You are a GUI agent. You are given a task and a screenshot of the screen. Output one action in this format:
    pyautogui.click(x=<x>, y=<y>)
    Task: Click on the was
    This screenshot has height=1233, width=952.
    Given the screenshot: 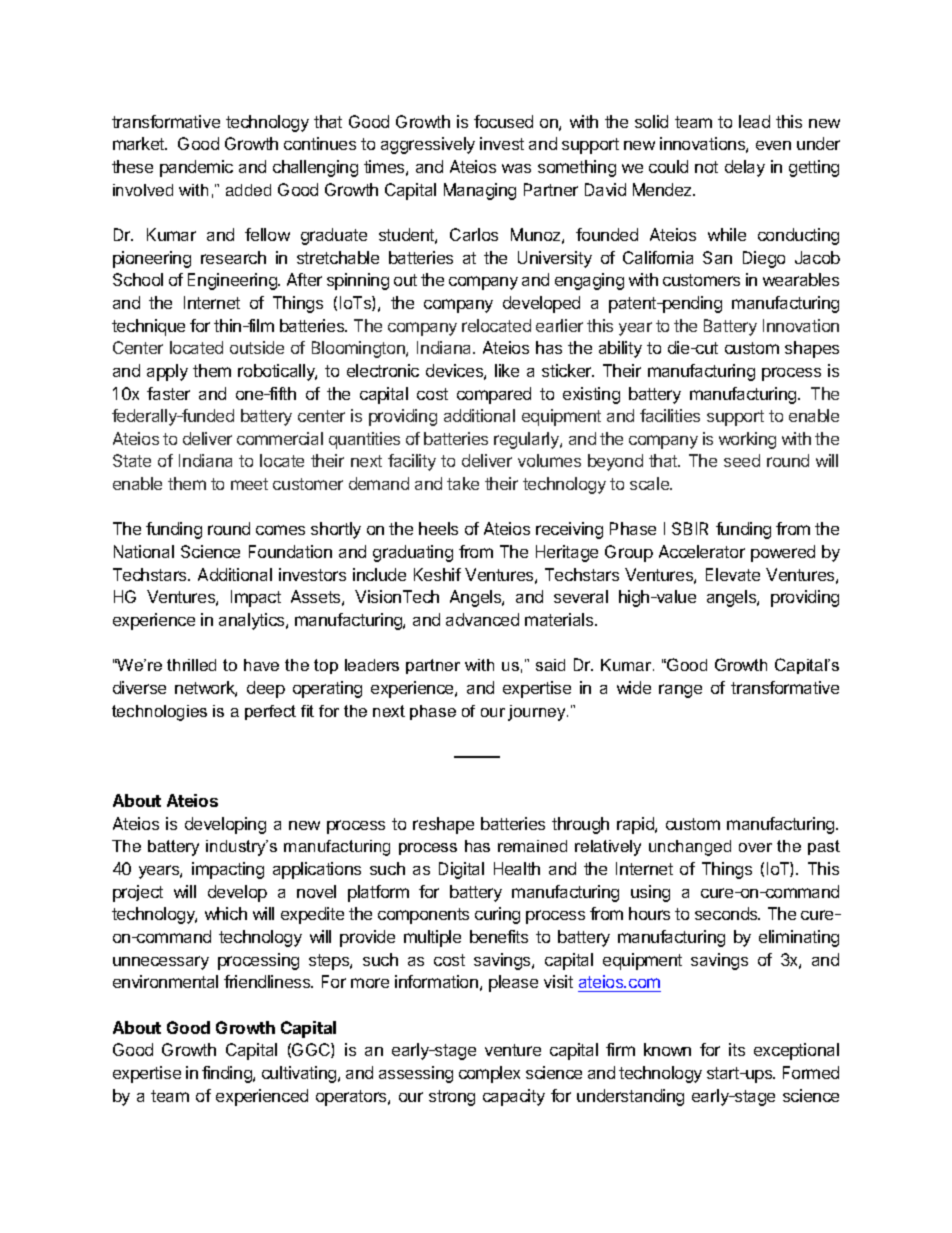 What is the action you would take?
    pyautogui.click(x=516, y=168)
